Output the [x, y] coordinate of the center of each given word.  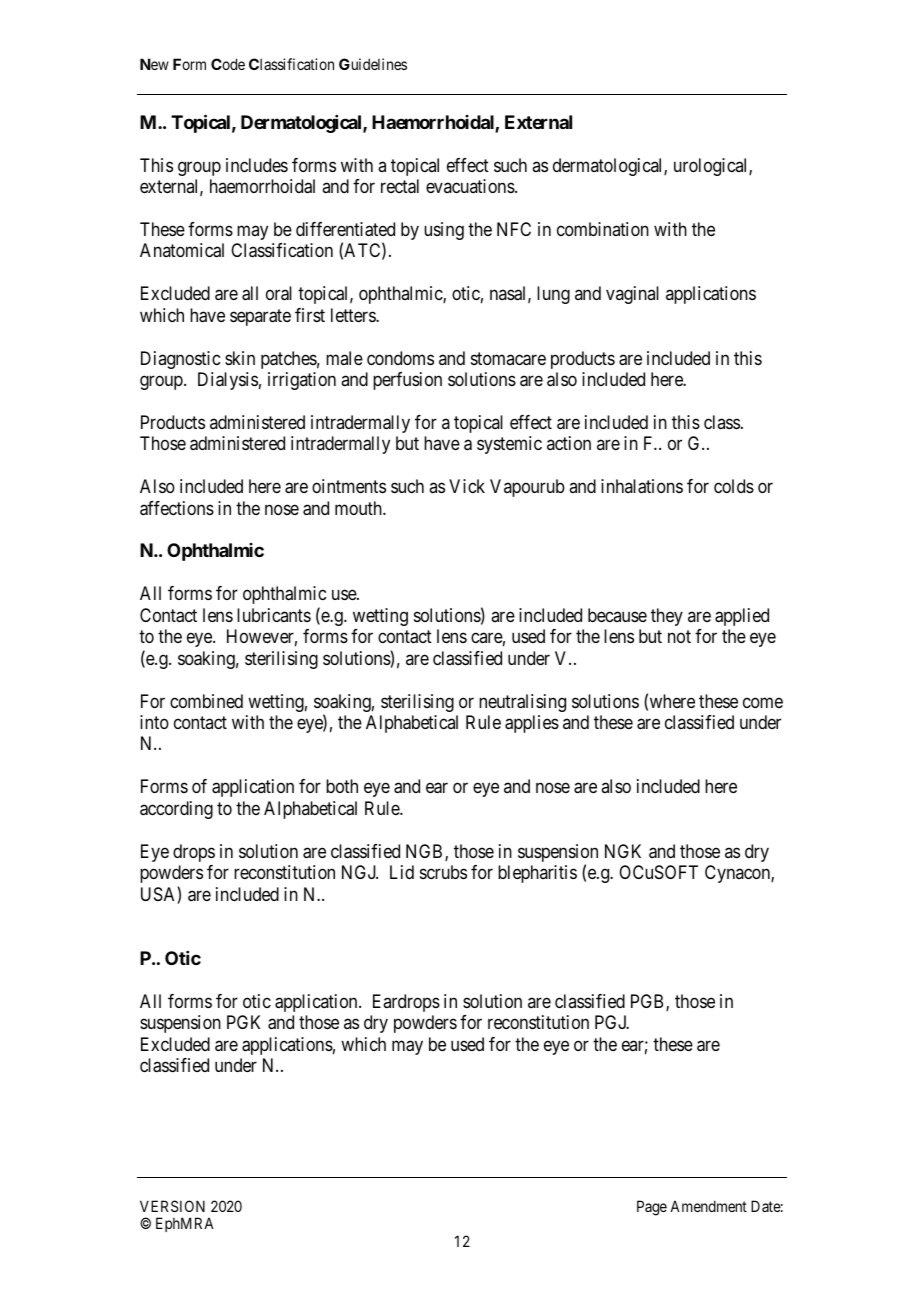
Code [228, 64]
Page [652, 1208]
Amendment [708, 1206]
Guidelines [373, 64]
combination [603, 229]
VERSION [172, 1206]
